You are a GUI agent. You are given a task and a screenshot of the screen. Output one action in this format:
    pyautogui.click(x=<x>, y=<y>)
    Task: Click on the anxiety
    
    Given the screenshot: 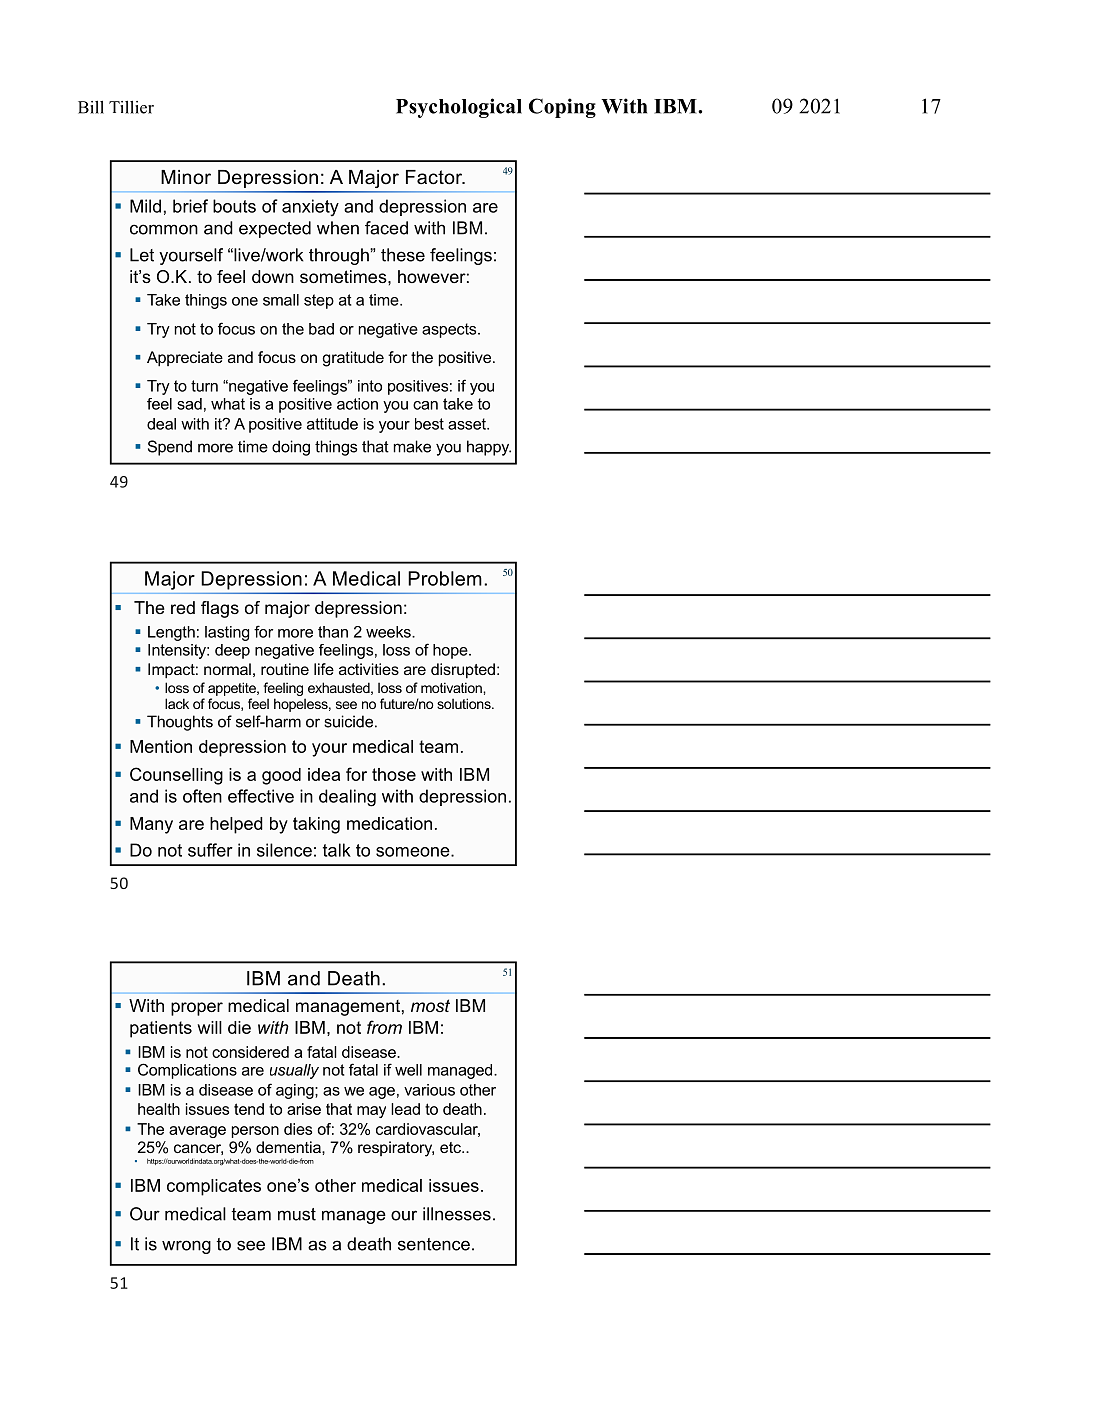 What is the action you would take?
    pyautogui.click(x=310, y=208)
